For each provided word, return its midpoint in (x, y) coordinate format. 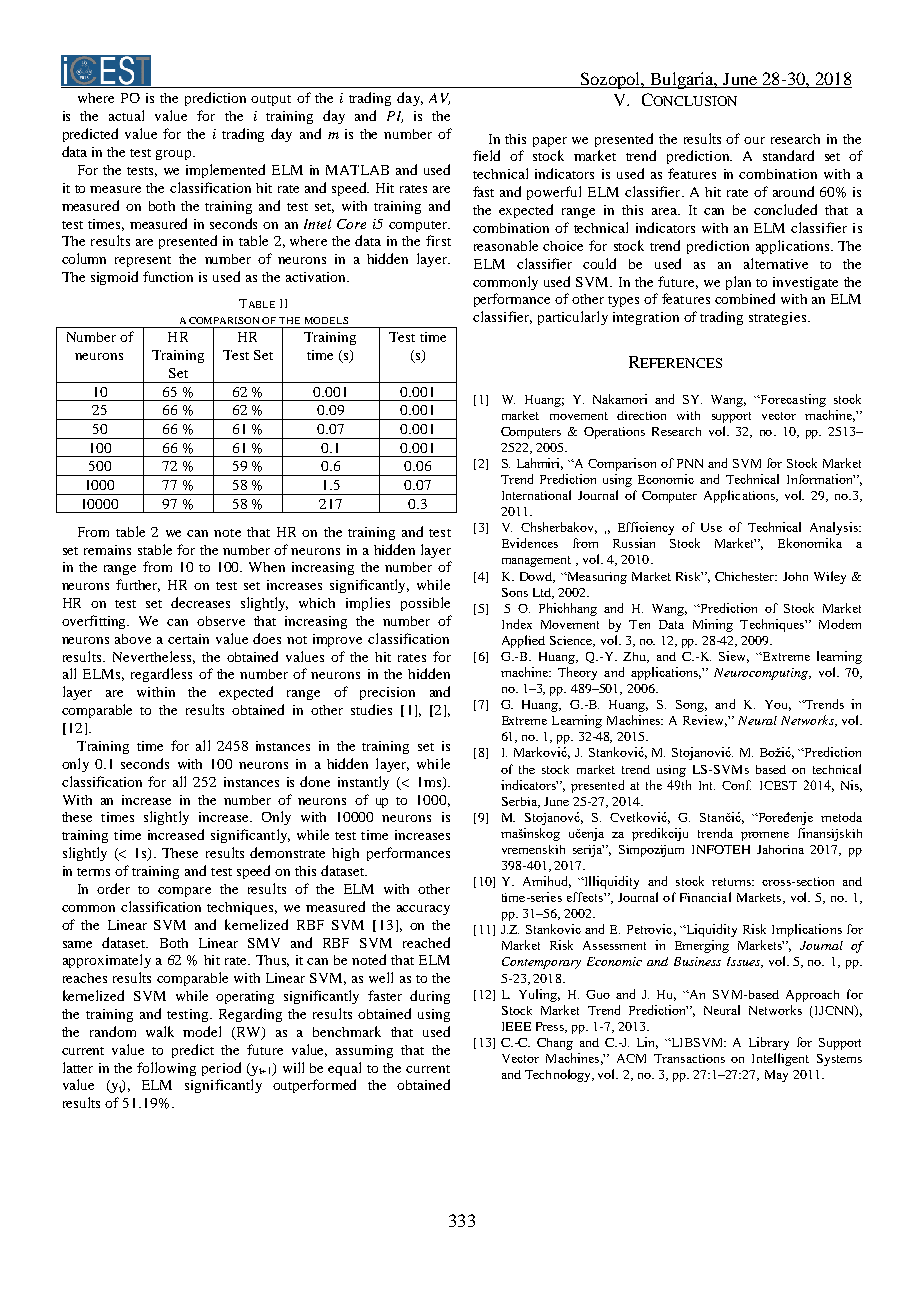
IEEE (516, 1026)
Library (769, 1043)
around (793, 191)
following (166, 1069)
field (486, 155)
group (173, 155)
